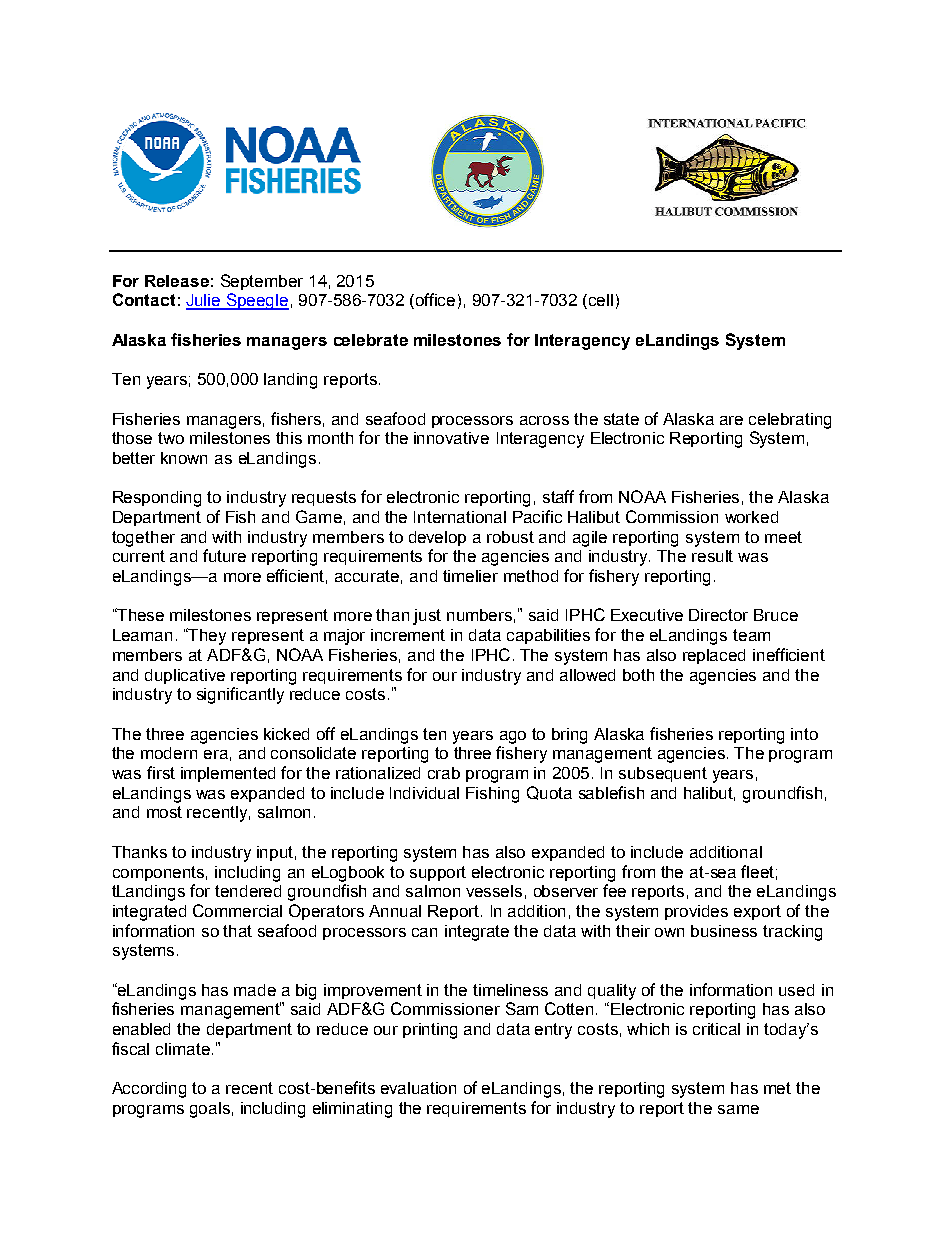  I want to click on significantly, so click(240, 695).
